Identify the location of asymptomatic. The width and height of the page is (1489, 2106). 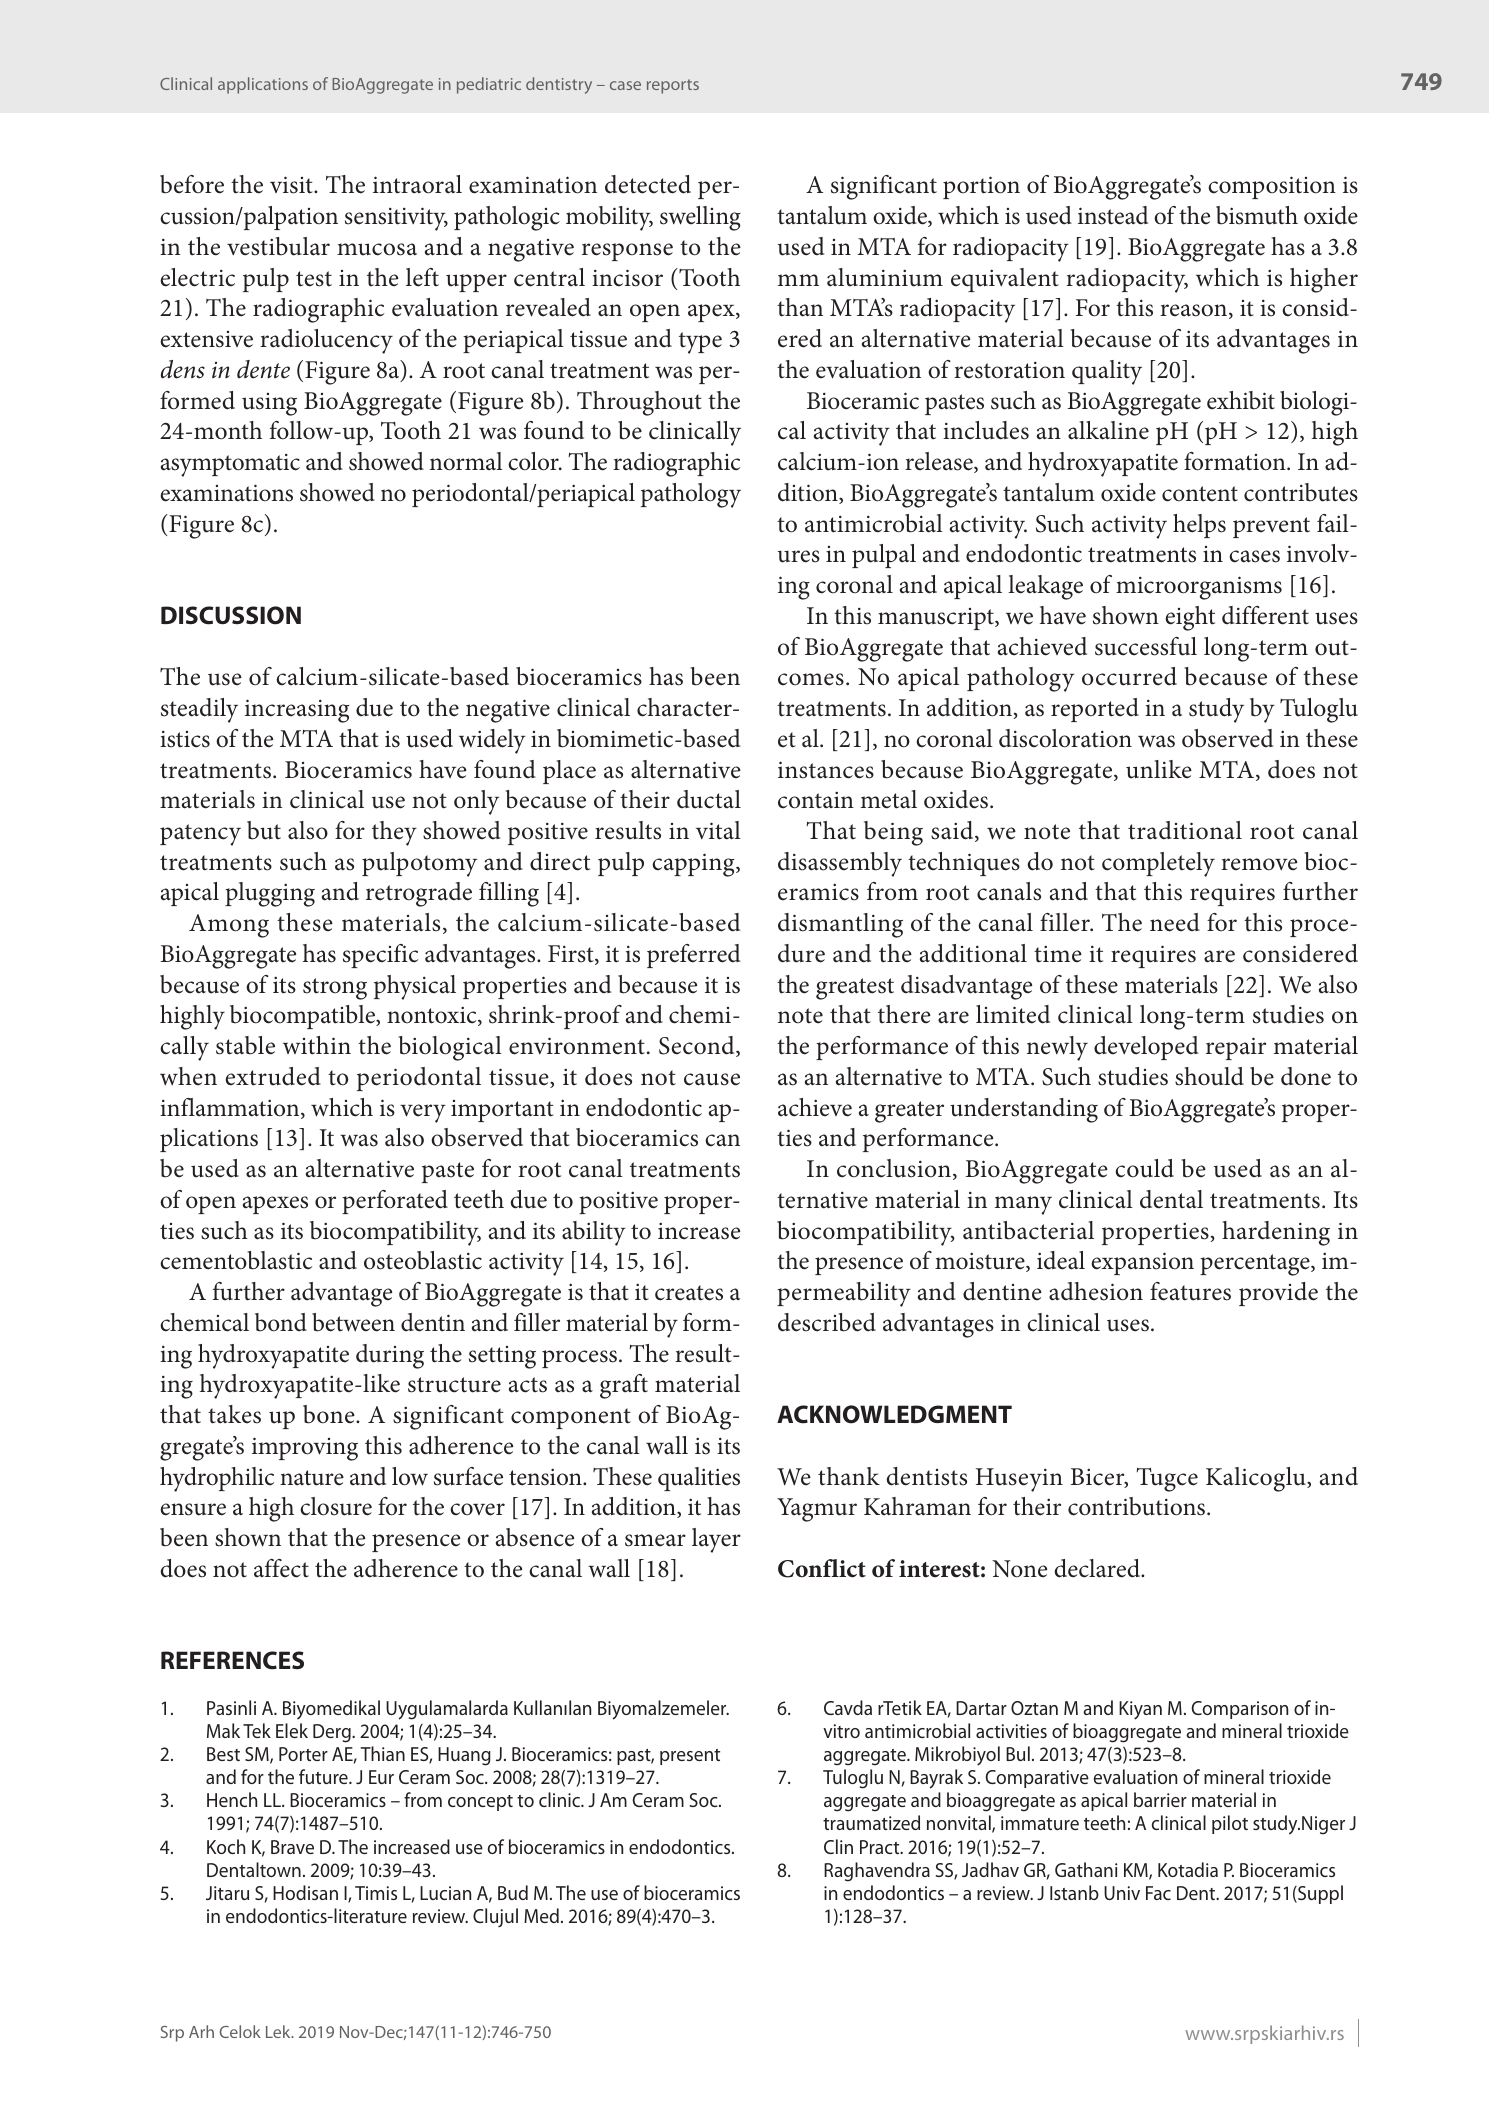
(230, 465).
